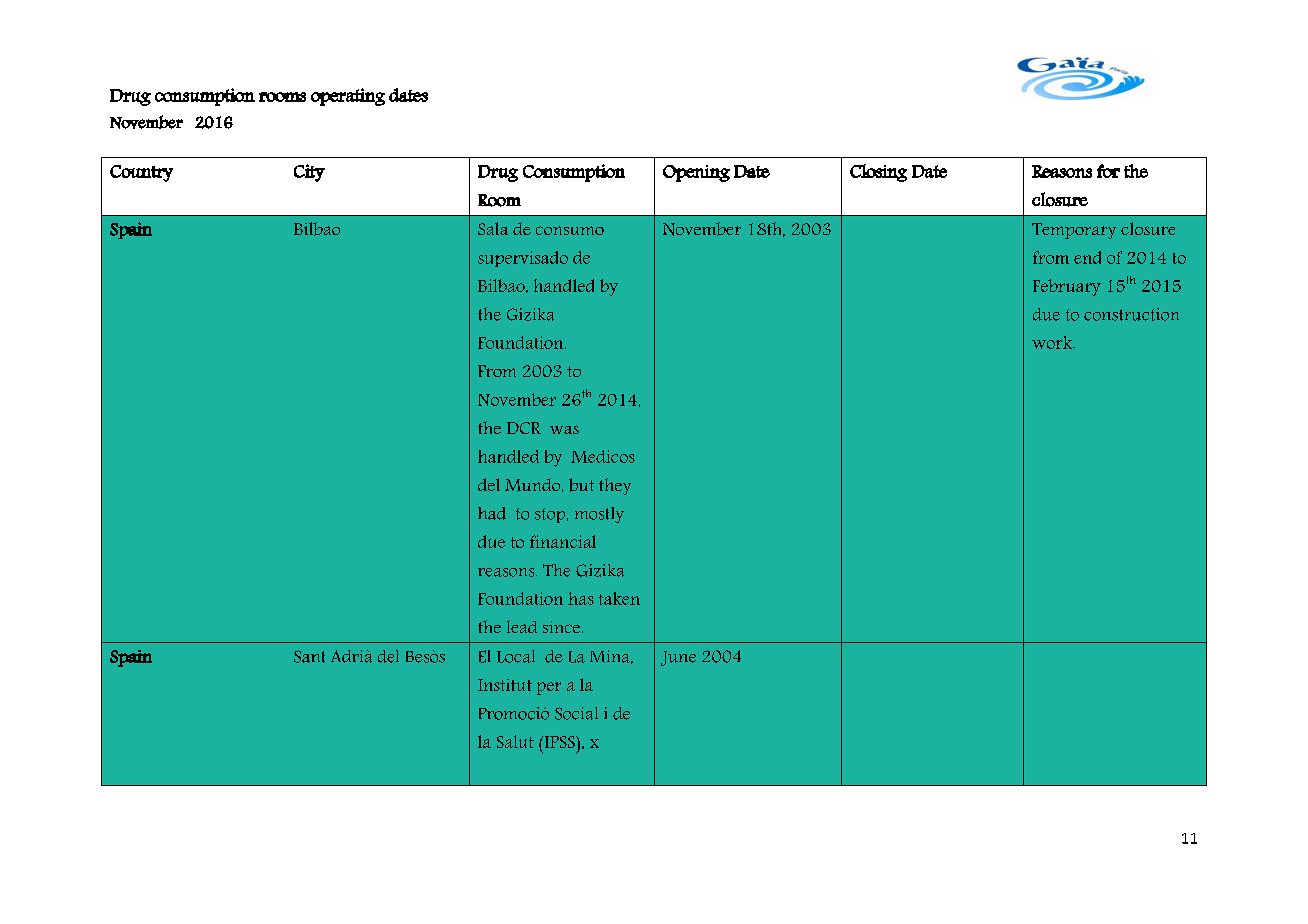 This screenshot has height=924, width=1308. I want to click on DCR, so click(524, 428).
